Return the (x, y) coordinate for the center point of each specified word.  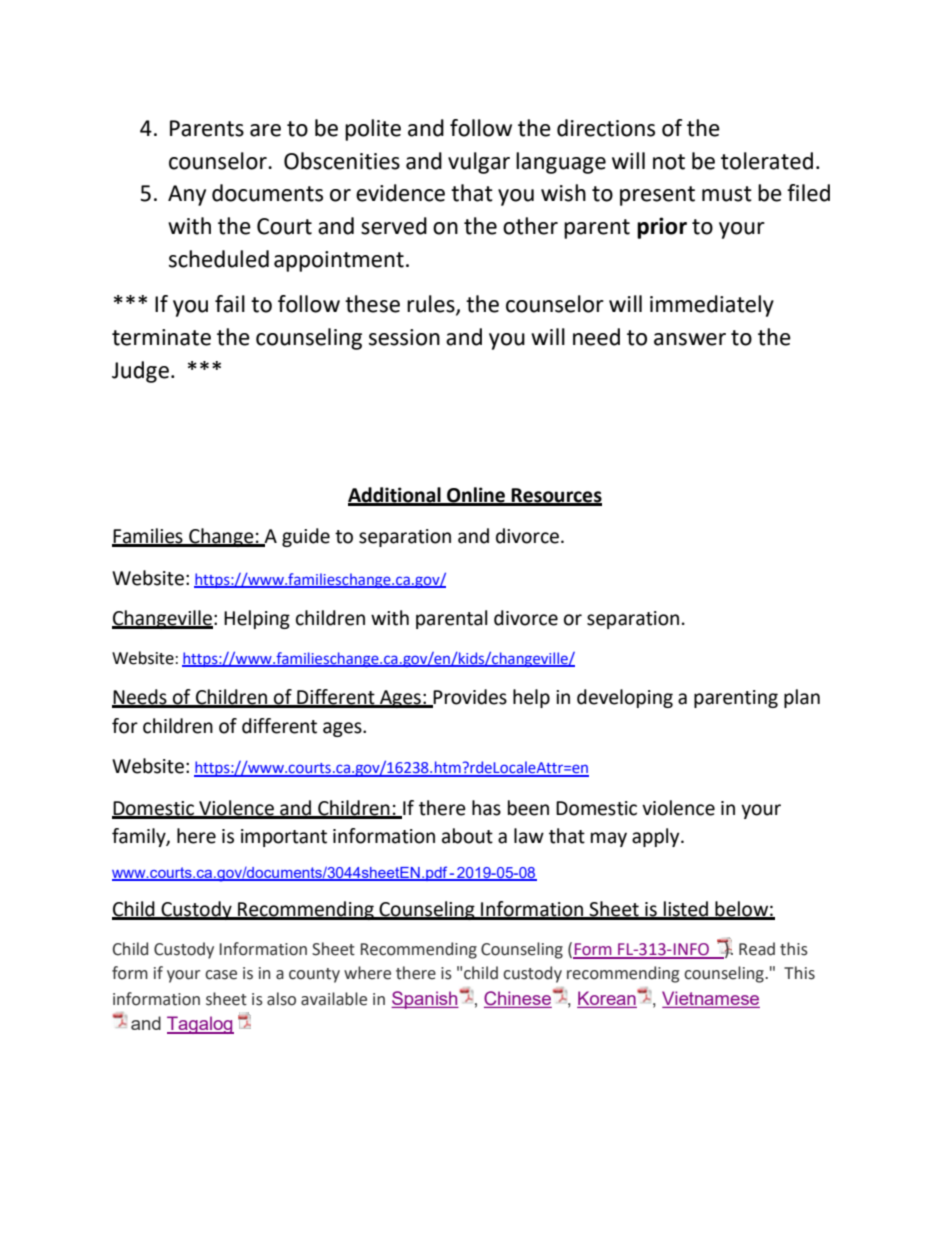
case (221, 975)
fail (230, 304)
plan (802, 698)
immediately (712, 306)
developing (625, 698)
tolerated (767, 161)
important (284, 838)
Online (476, 496)
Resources (556, 496)
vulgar (479, 163)
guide (306, 537)
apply (657, 837)
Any (187, 195)
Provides (469, 698)
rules (432, 305)
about (467, 836)
